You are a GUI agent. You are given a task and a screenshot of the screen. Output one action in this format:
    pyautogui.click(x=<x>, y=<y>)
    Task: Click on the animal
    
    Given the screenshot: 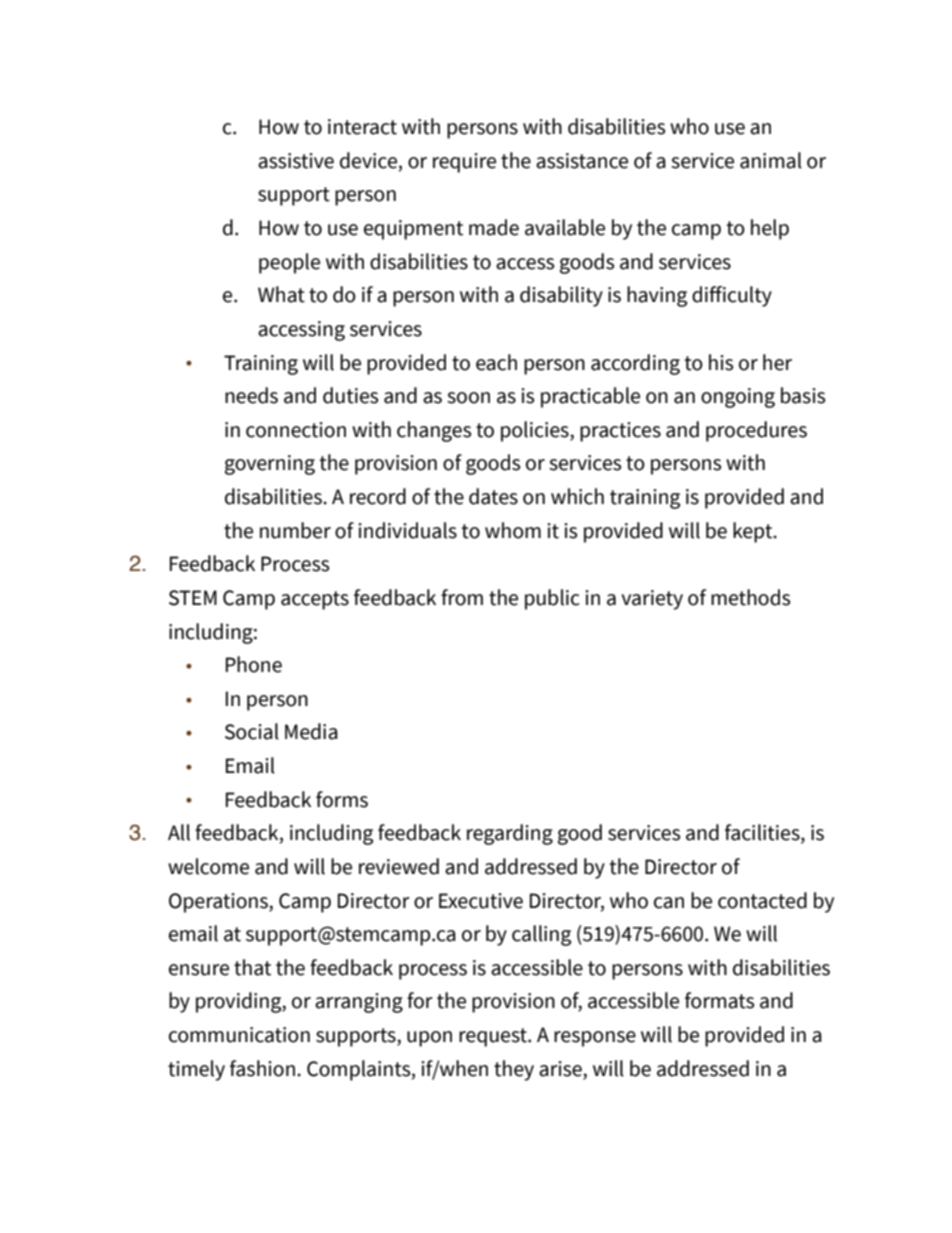 What is the action you would take?
    pyautogui.click(x=771, y=160)
